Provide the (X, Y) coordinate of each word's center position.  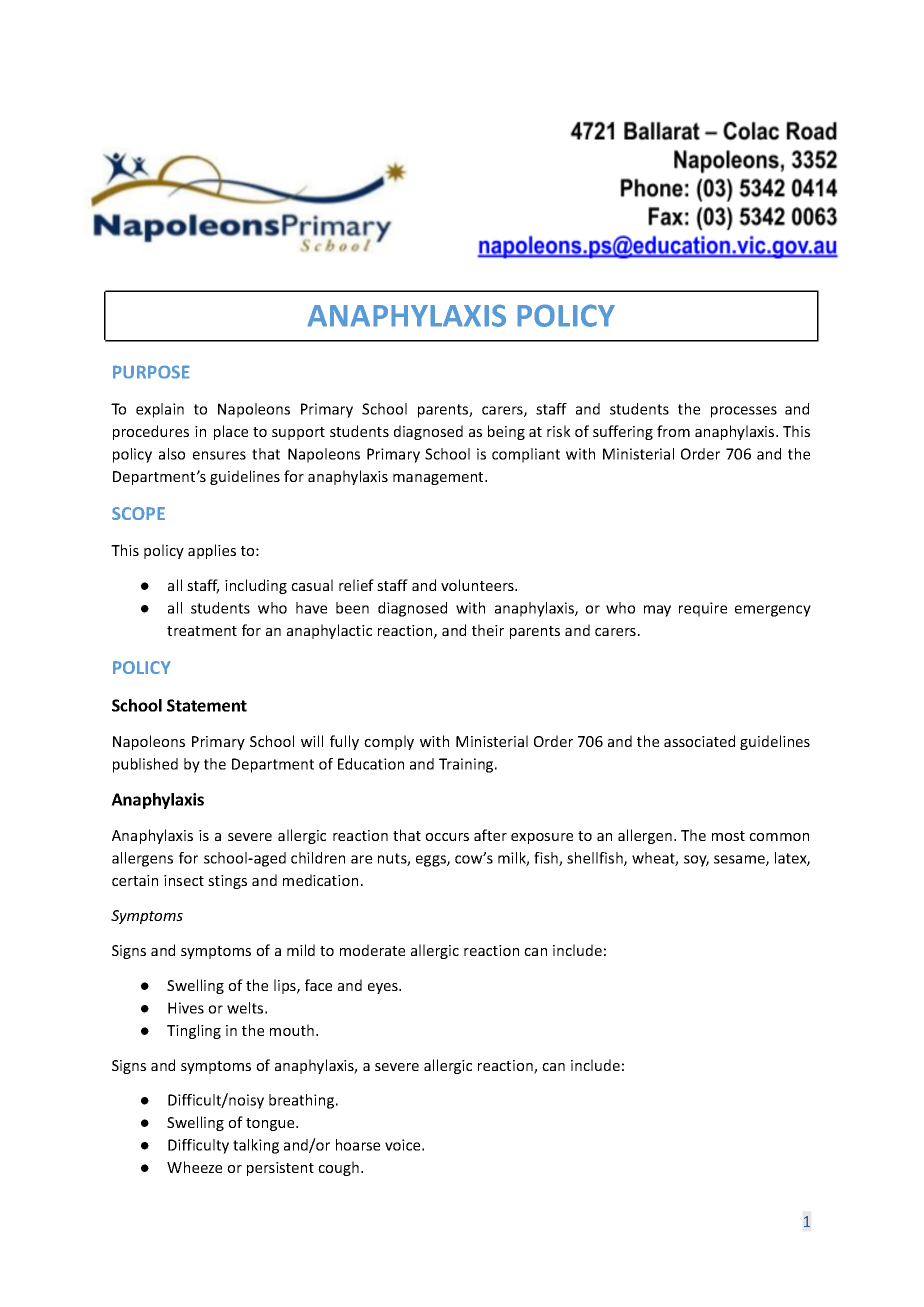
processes (744, 412)
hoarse (358, 1145)
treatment (202, 631)
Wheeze (194, 1167)
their (488, 630)
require (703, 609)
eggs (432, 861)
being (506, 432)
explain (160, 410)
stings (227, 882)
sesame (740, 860)
